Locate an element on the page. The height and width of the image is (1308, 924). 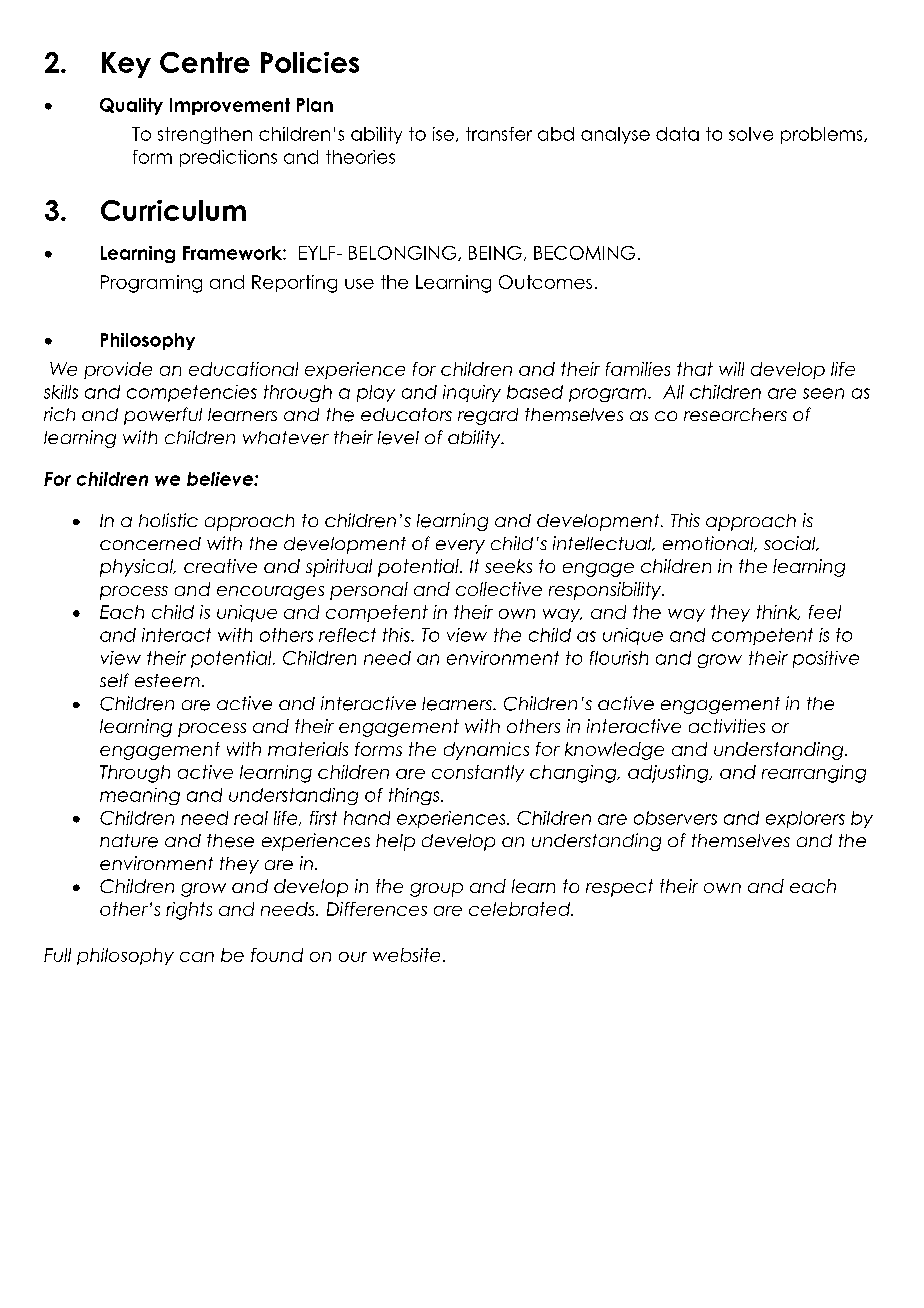
every is located at coordinates (460, 547).
